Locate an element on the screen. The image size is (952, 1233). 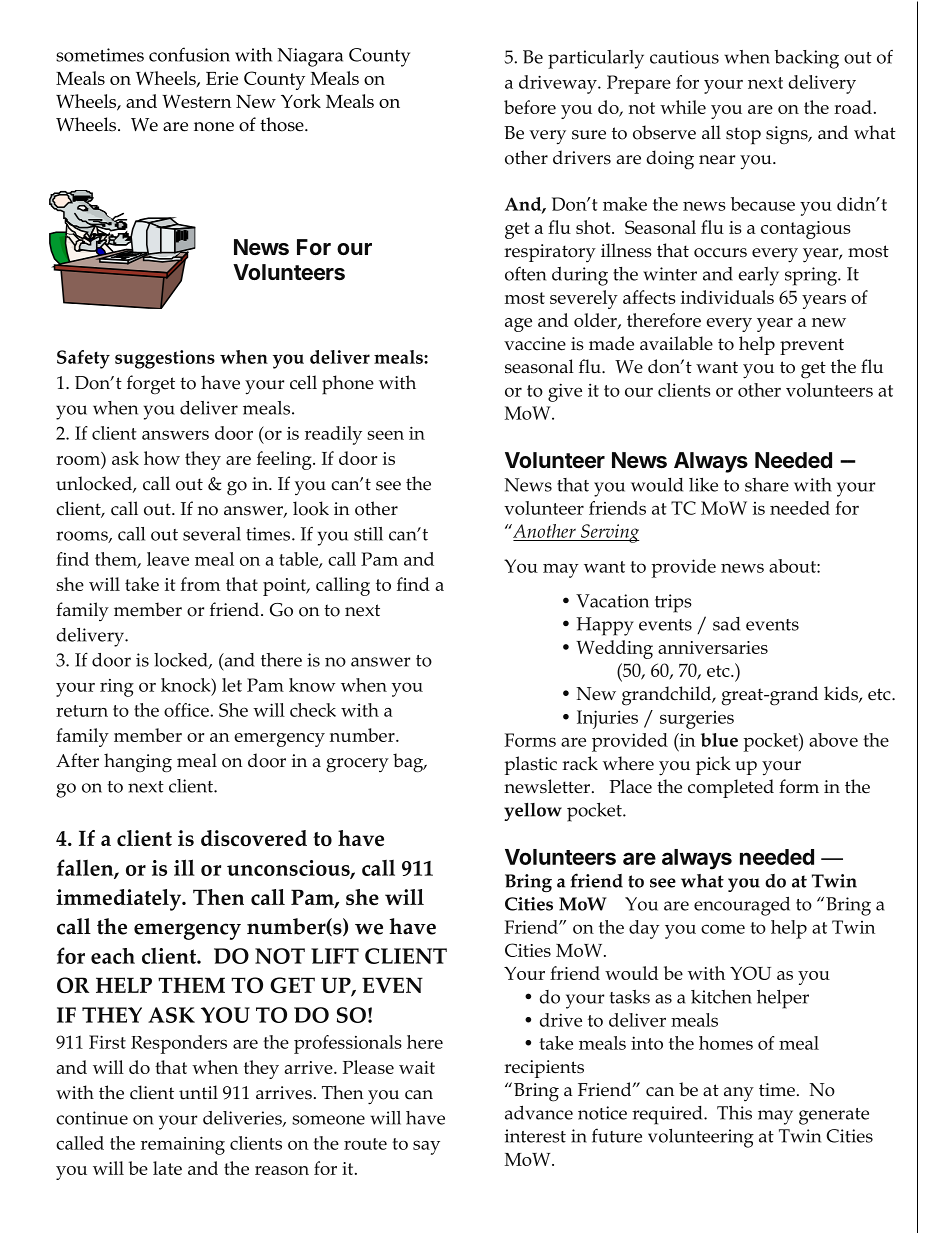
from is located at coordinates (200, 584).
